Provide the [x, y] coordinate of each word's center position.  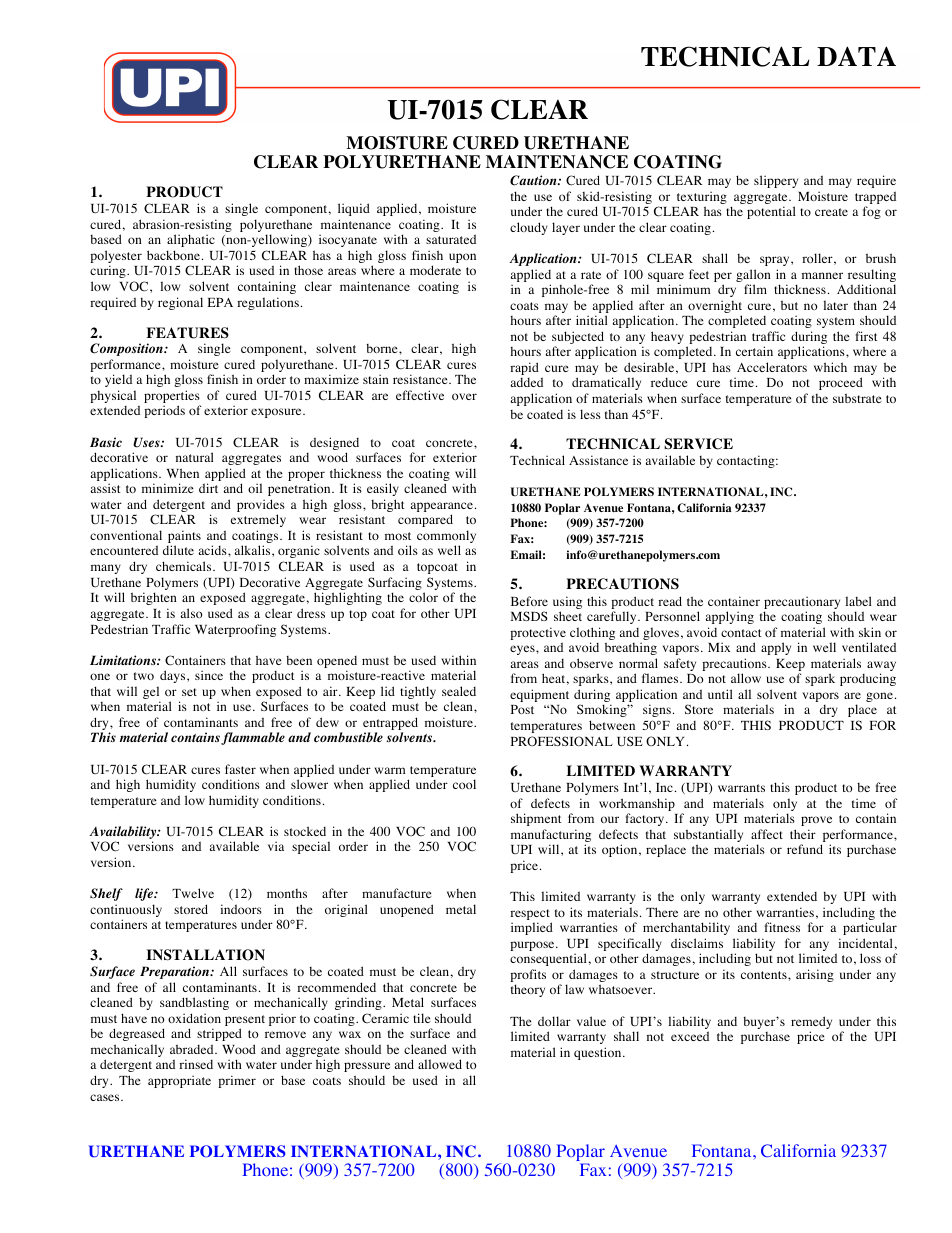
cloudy [529, 228]
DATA [856, 56]
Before [529, 601]
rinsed [196, 1064]
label [858, 601]
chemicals [185, 566]
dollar [554, 1021]
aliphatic [191, 240]
